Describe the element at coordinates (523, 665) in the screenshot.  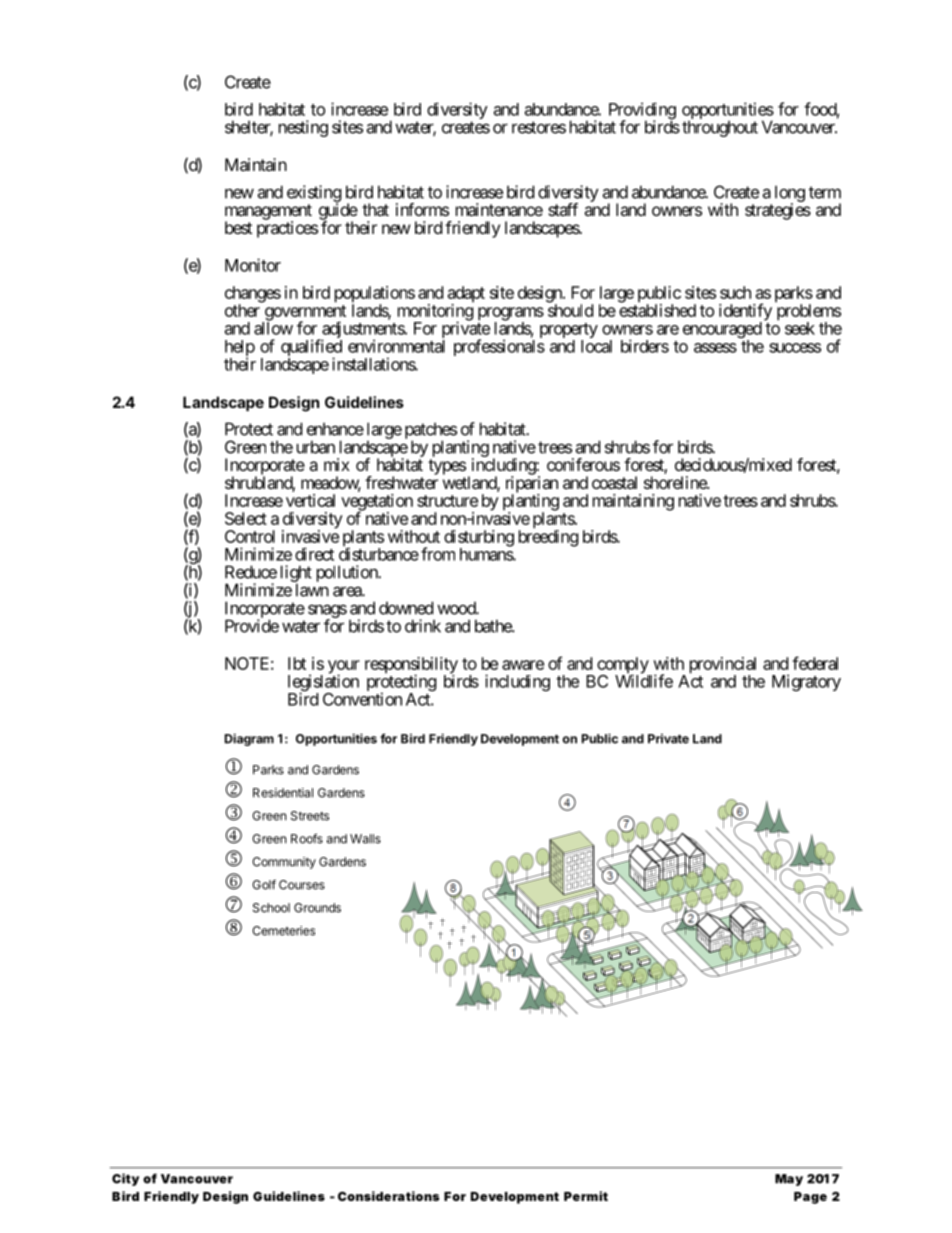
I see `aware` at that location.
